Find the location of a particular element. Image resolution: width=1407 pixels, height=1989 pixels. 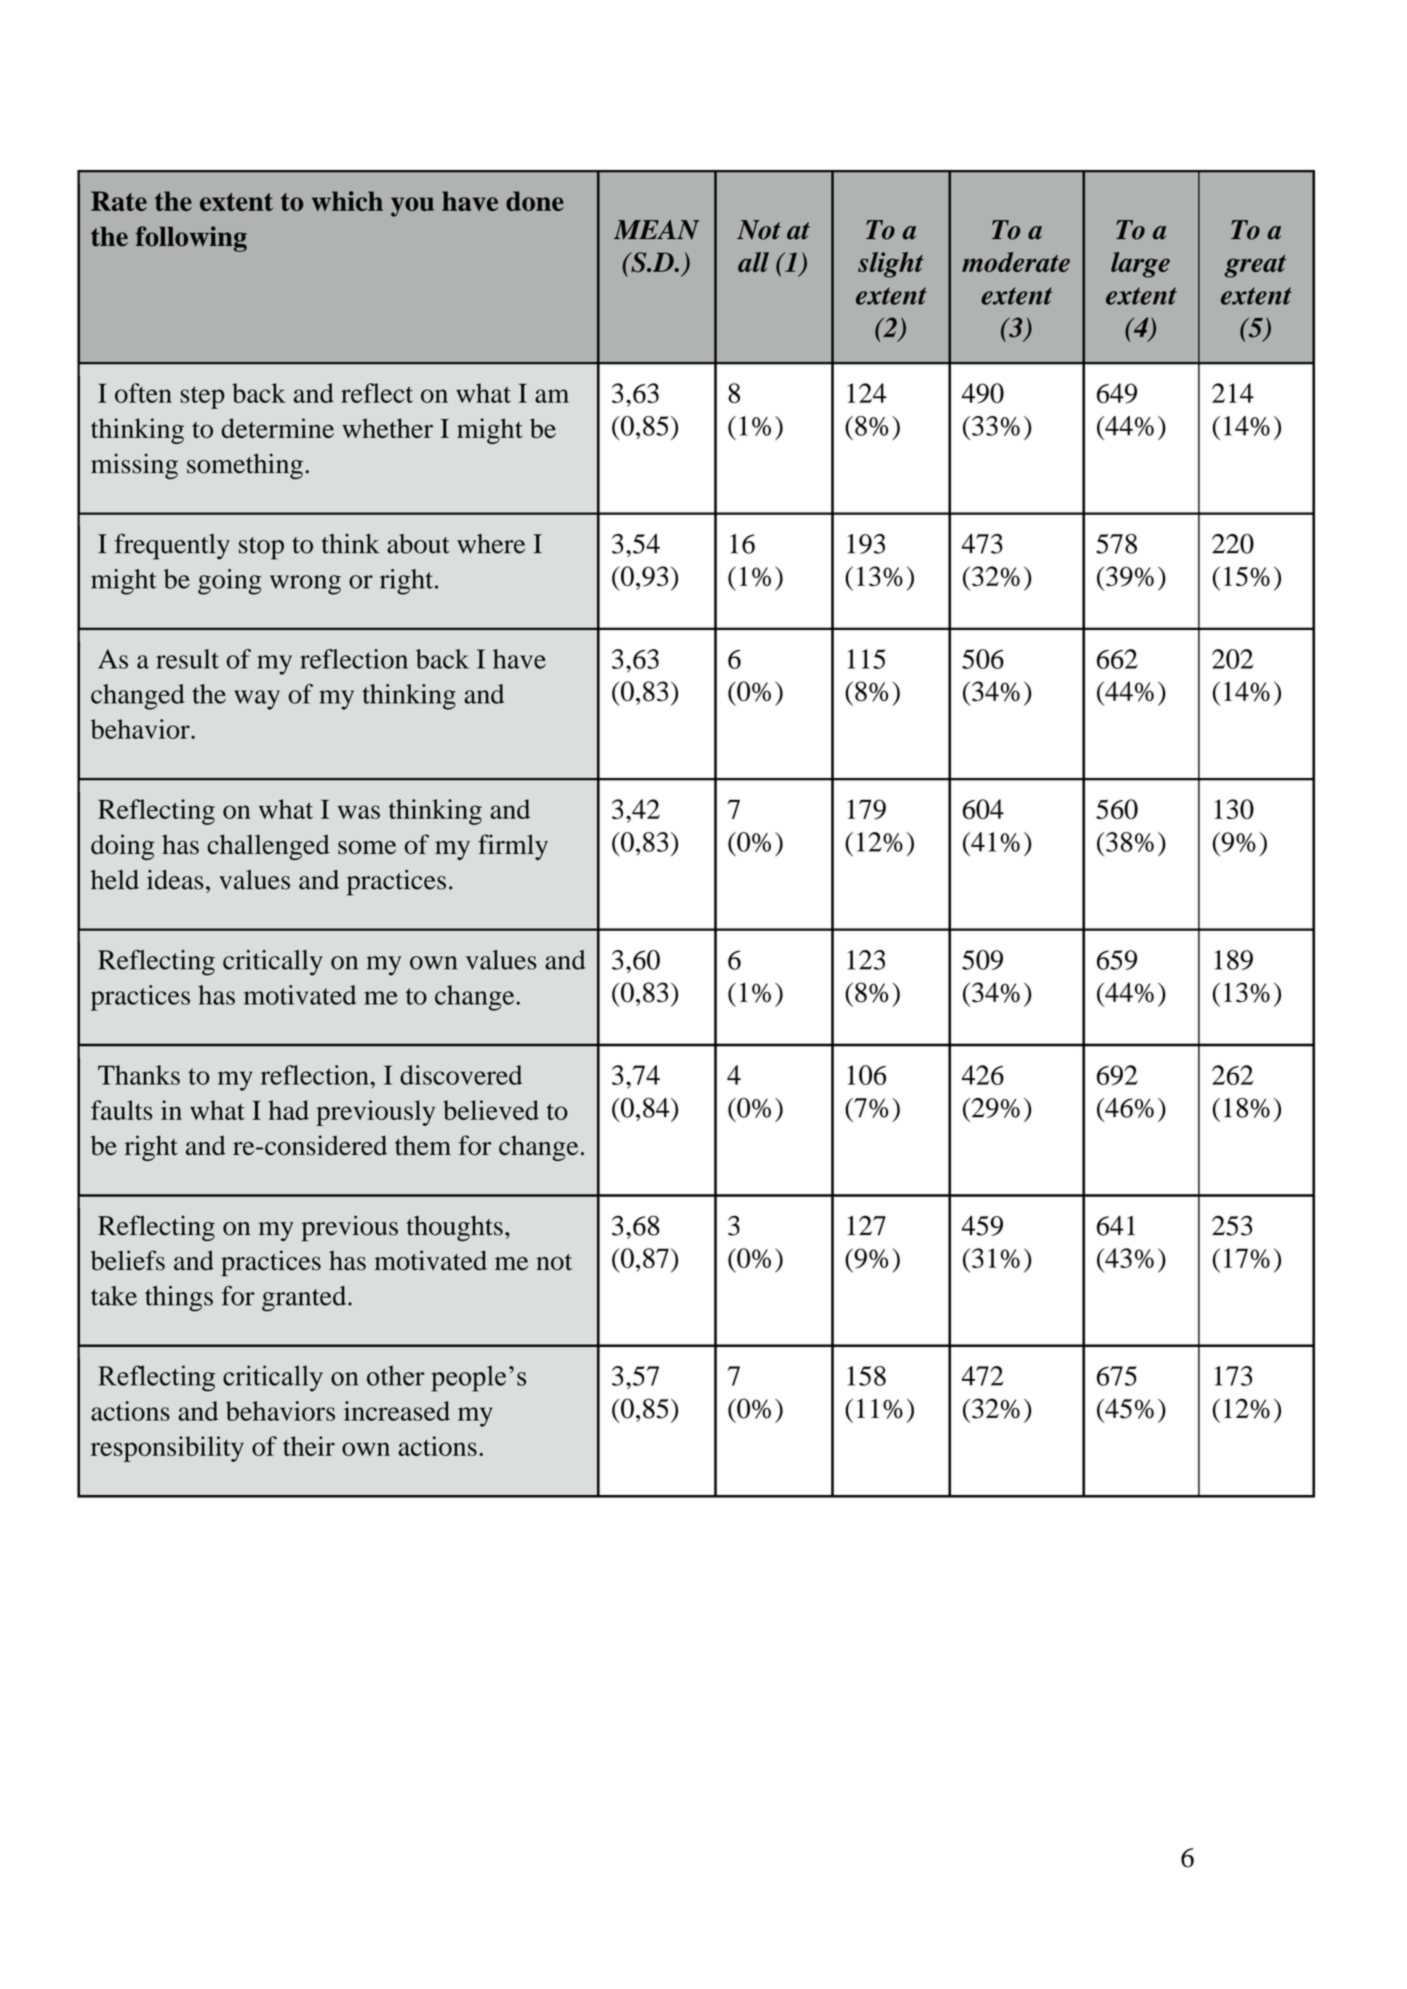

following is located at coordinates (191, 239).
